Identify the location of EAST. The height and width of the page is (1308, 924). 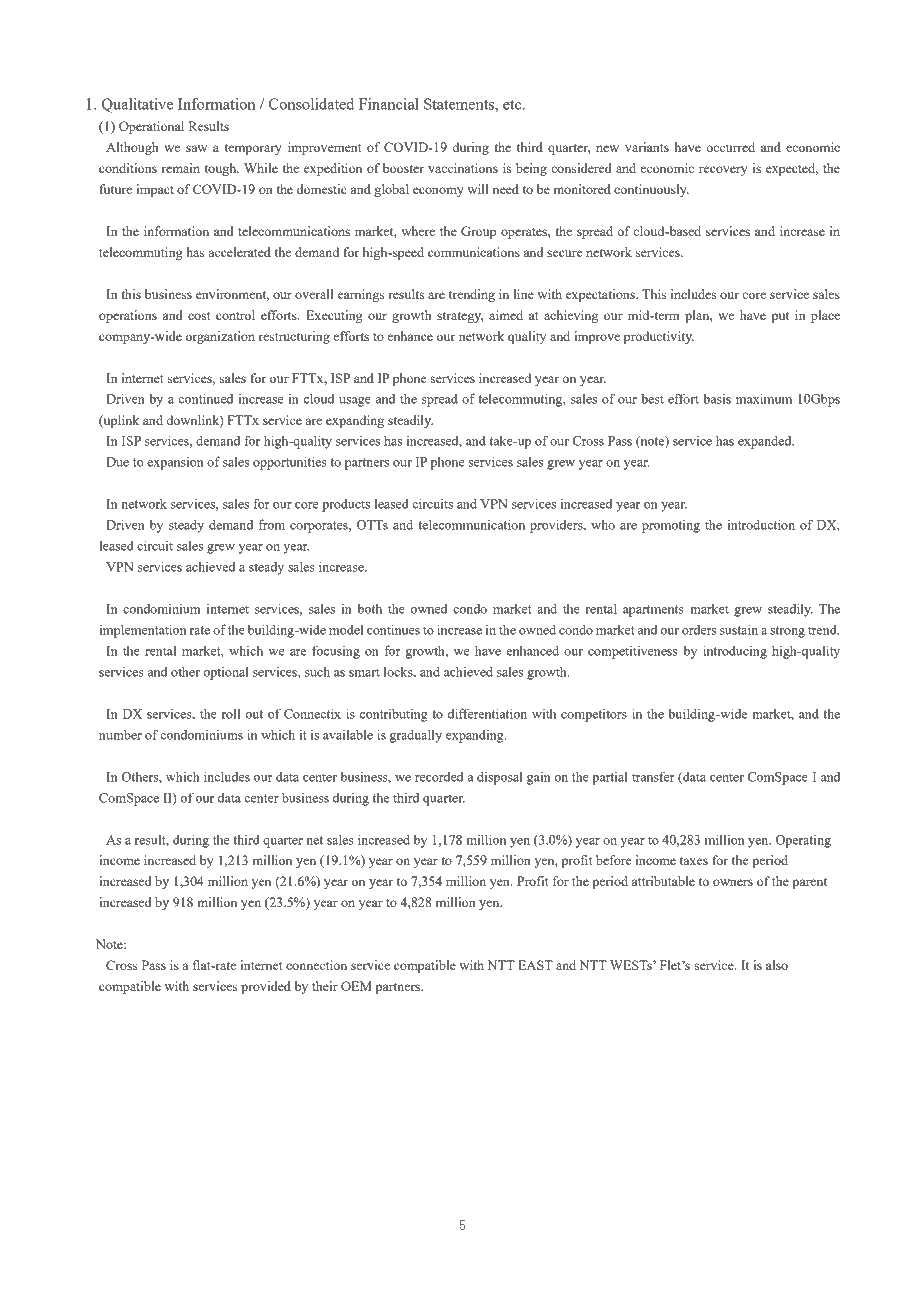
(535, 965).
